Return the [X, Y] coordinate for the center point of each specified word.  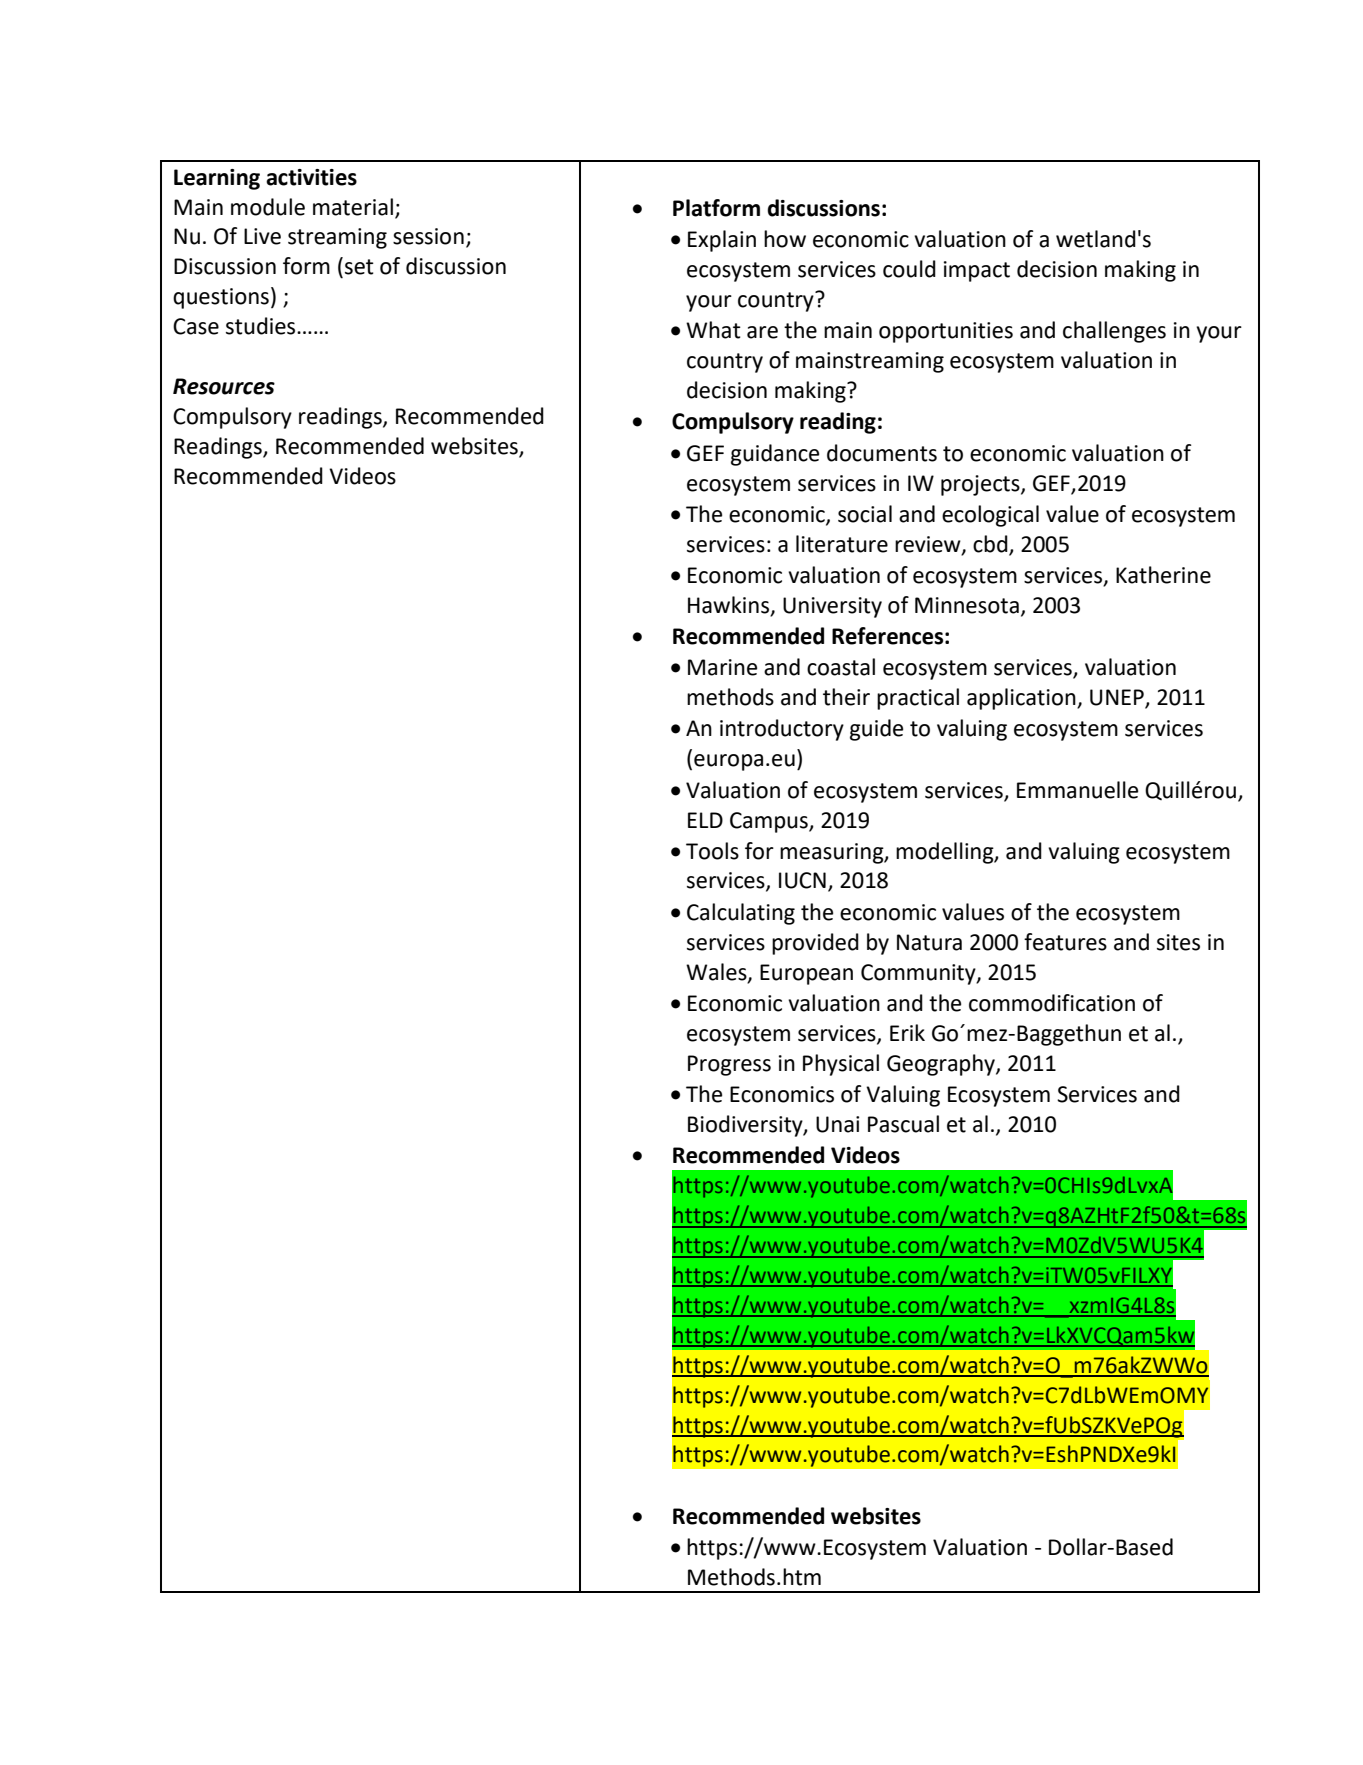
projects [981, 485]
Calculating [741, 914]
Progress [729, 1065]
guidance [775, 455]
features [1065, 942]
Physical [841, 1065]
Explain [722, 241]
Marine [722, 667]
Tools [712, 851]
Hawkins [730, 605]
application [1022, 699]
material [353, 207]
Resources [224, 386]
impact [977, 271]
